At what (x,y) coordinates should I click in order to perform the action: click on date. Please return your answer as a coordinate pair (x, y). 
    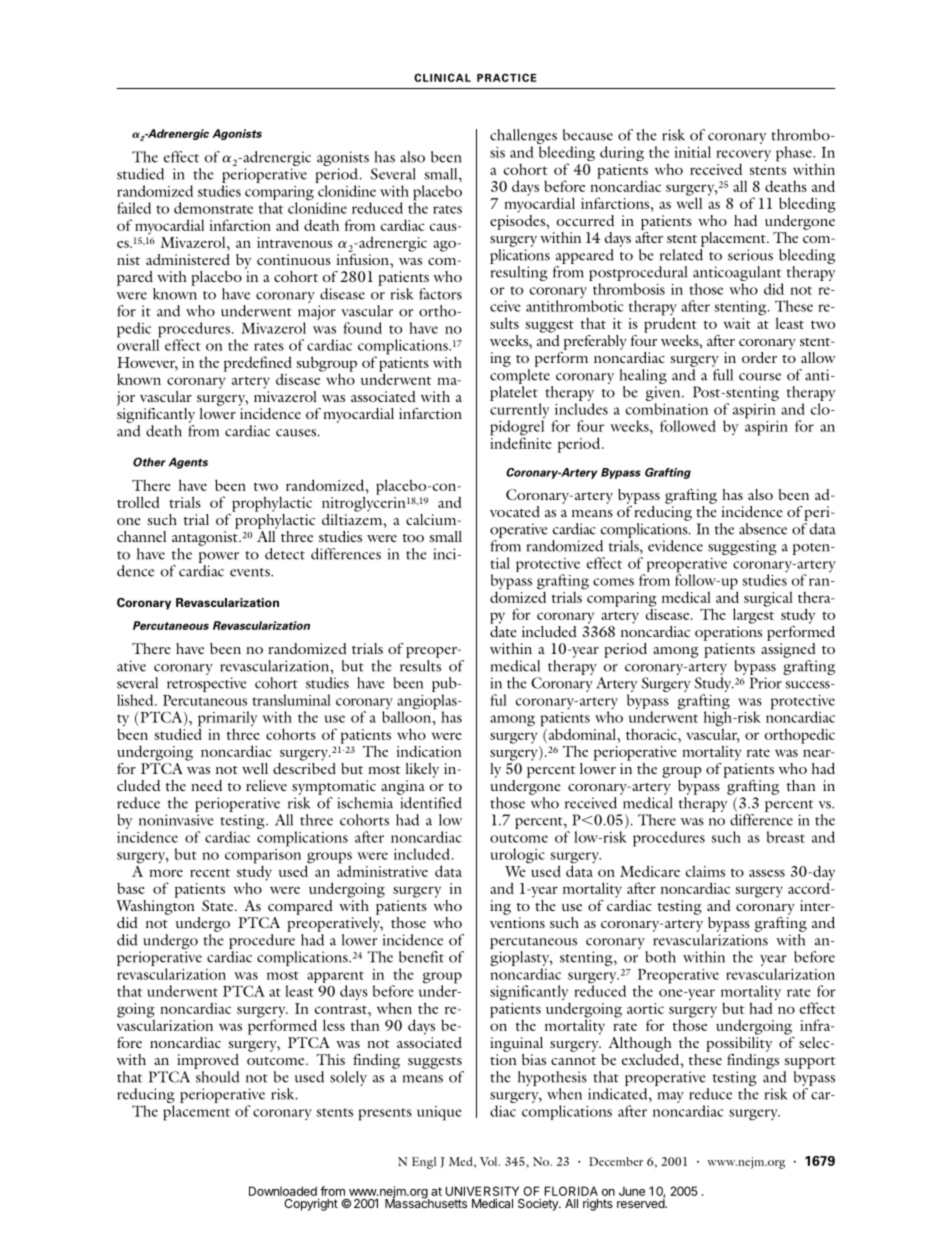
    Looking at the image, I should click on (503, 630).
